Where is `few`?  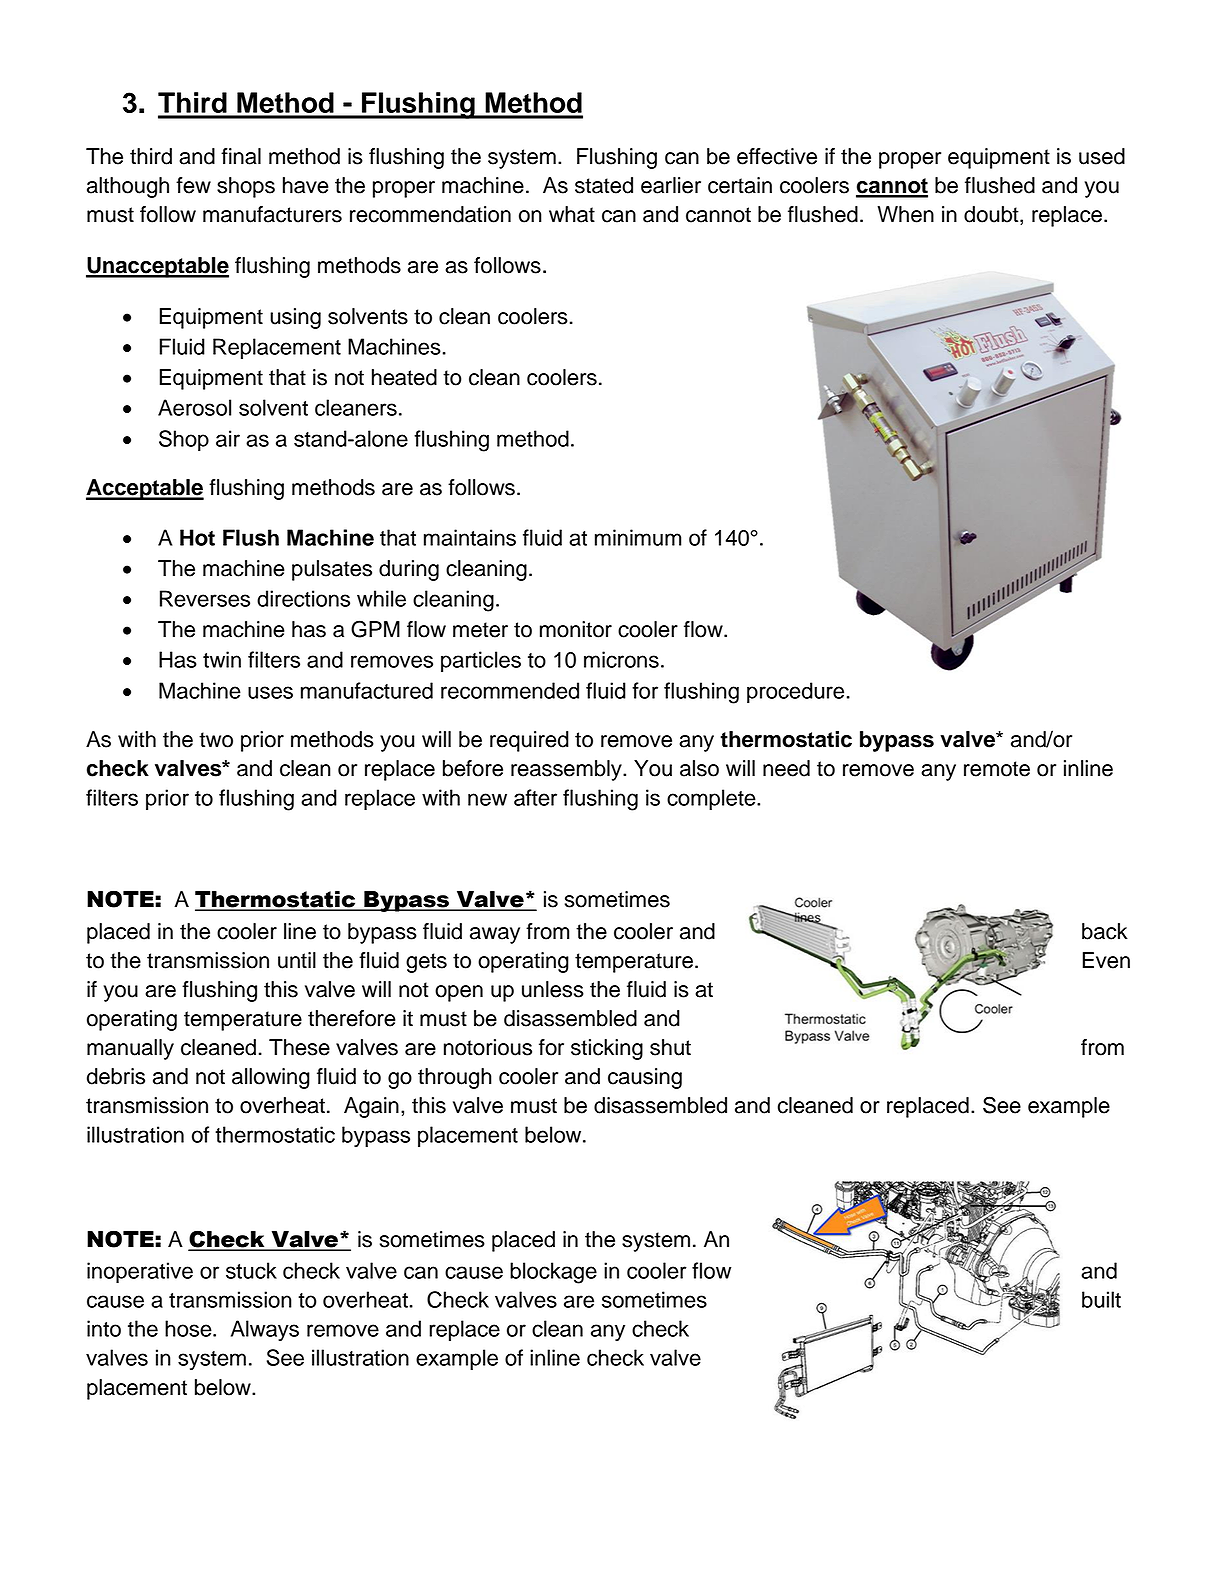
few is located at coordinates (193, 185).
